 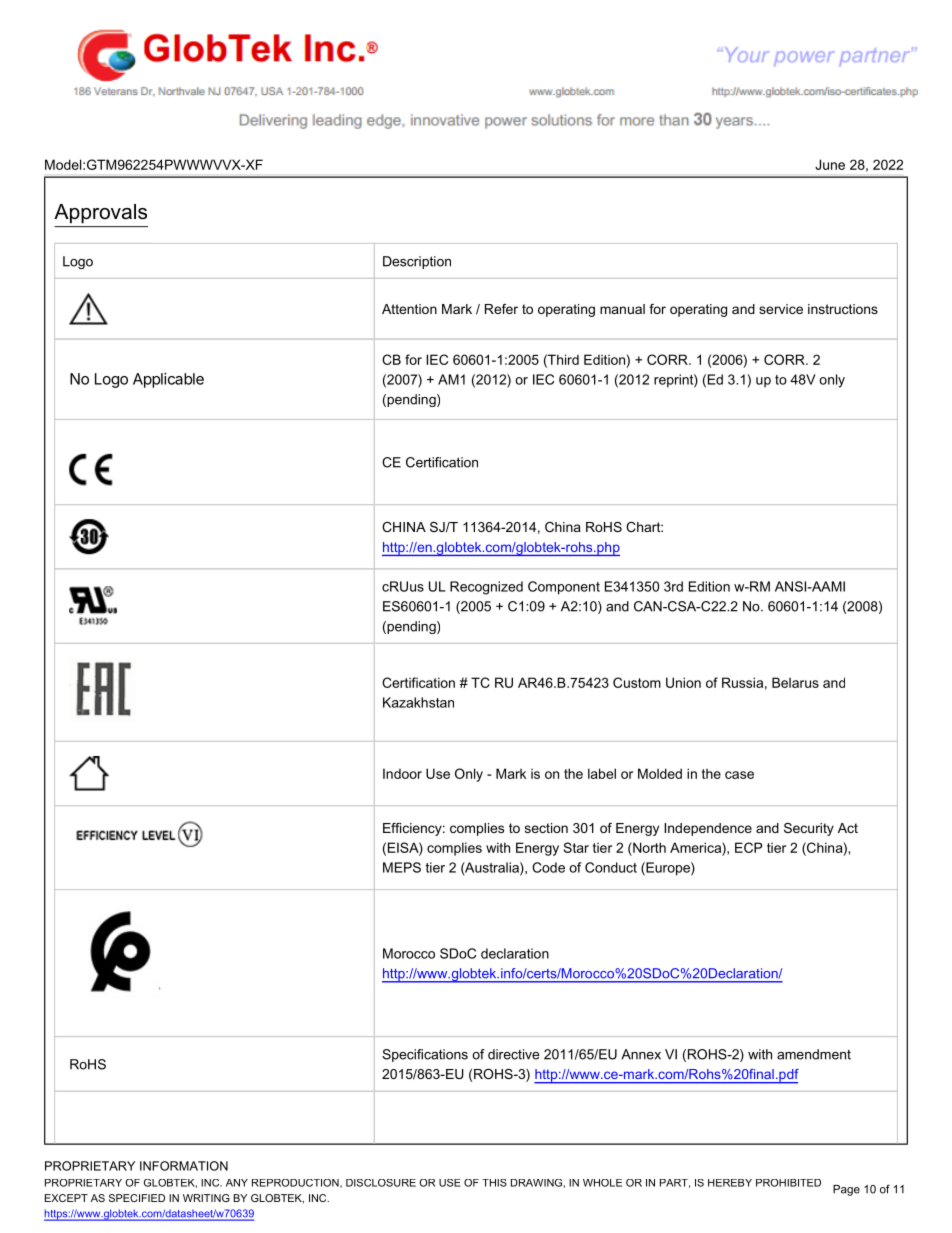 What do you see at coordinates (830, 164) in the document?
I see `June` at bounding box center [830, 164].
